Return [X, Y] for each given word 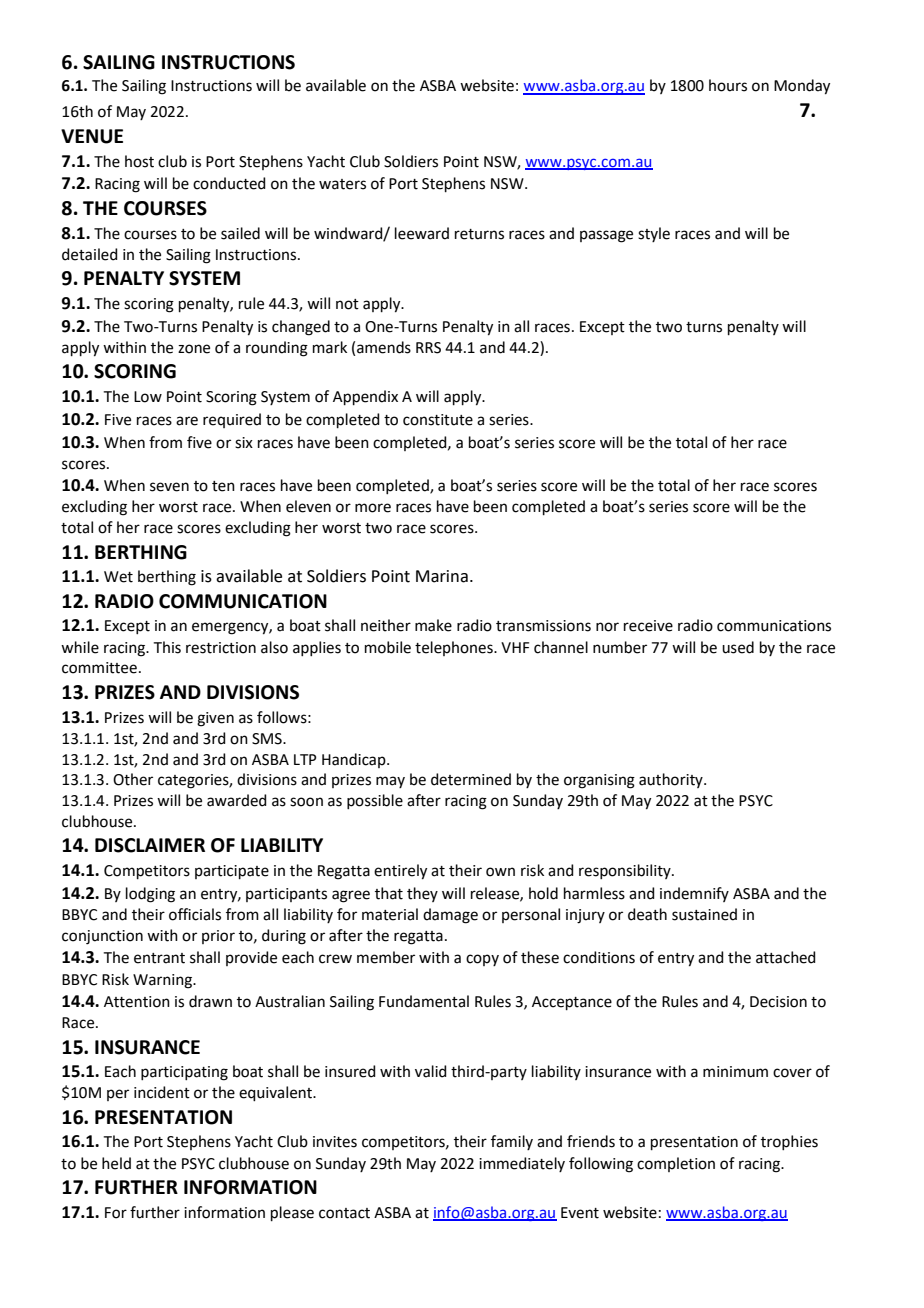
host [139, 161]
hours [728, 85]
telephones [455, 648]
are [187, 421]
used [738, 647]
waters [342, 184]
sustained [704, 914]
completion [676, 1164]
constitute [438, 420]
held [116, 1163]
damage [450, 916]
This [167, 647]
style [654, 234]
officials [195, 914]
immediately [522, 1164]
